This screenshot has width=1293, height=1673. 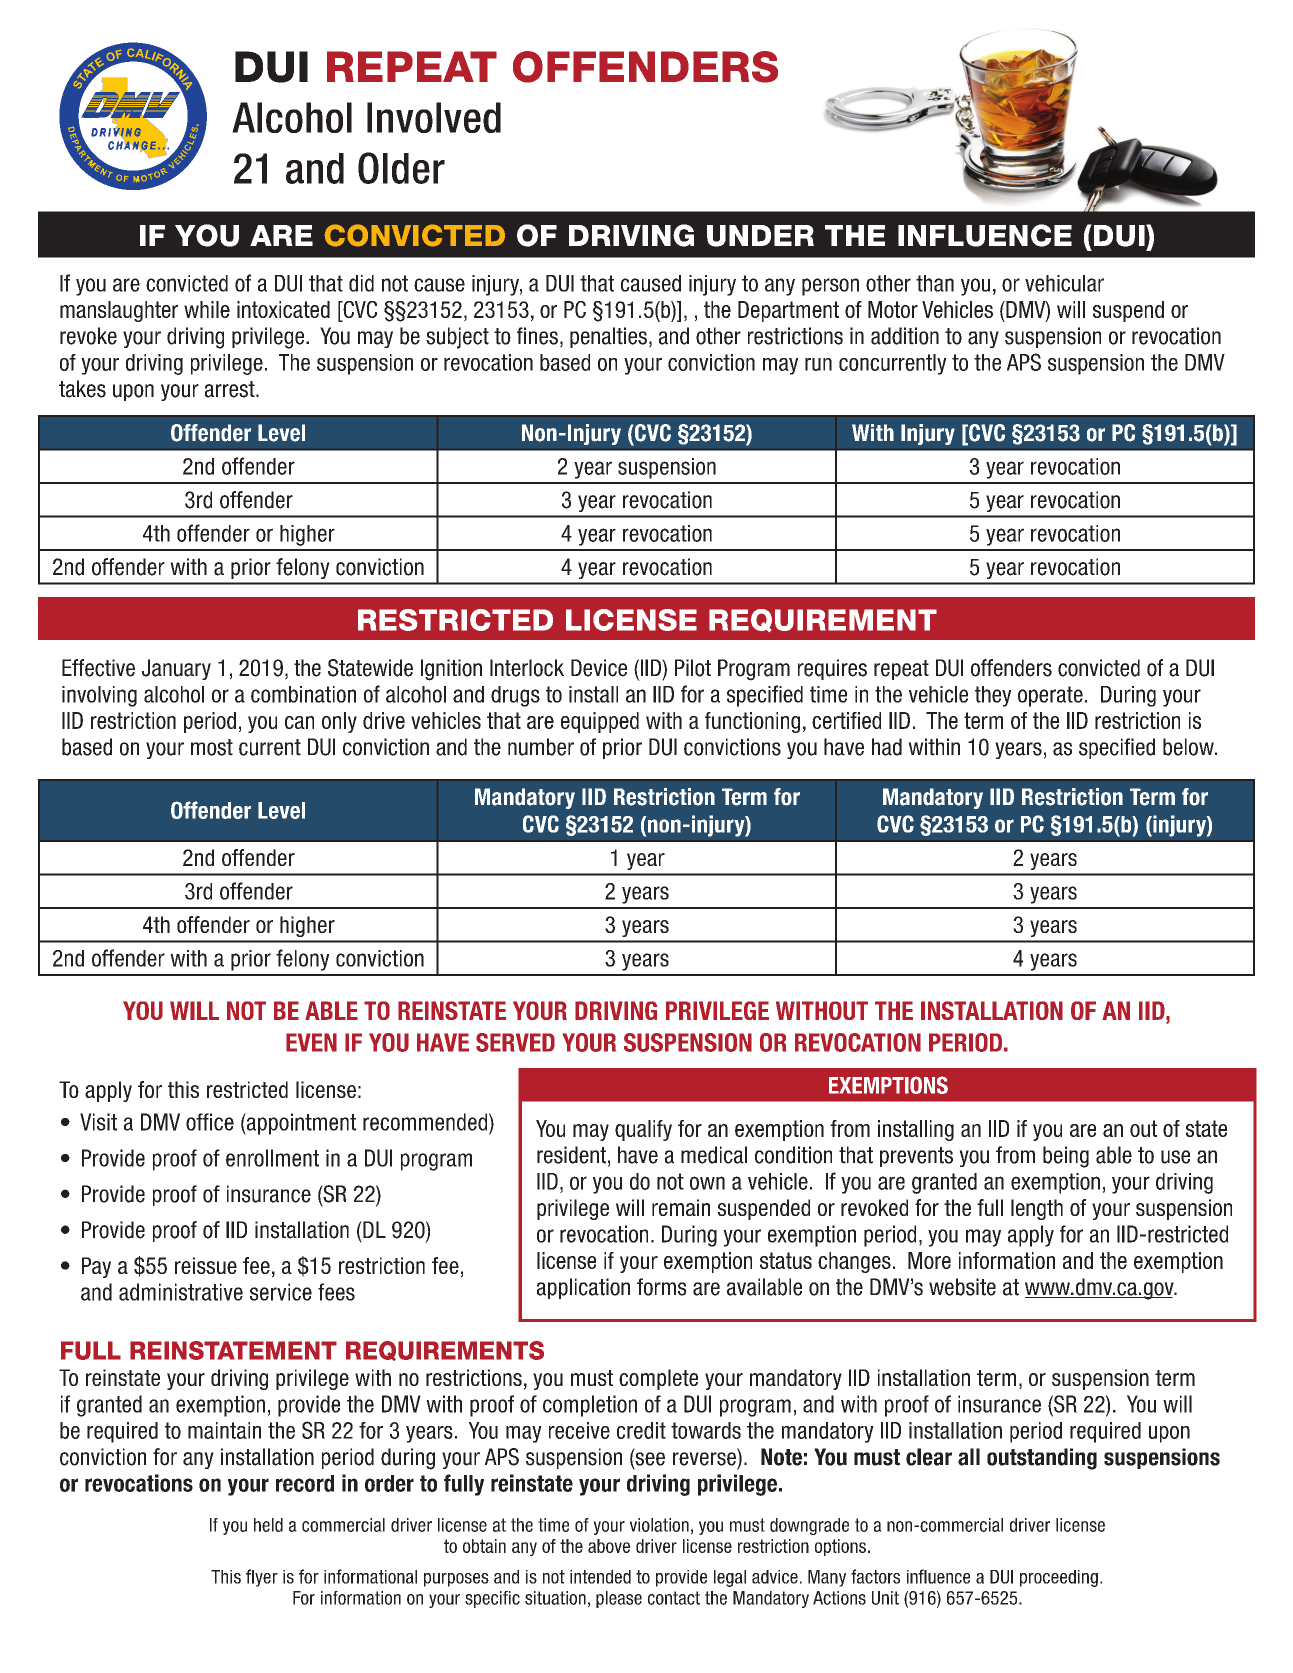 What do you see at coordinates (905, 336) in the screenshot?
I see `addition` at bounding box center [905, 336].
